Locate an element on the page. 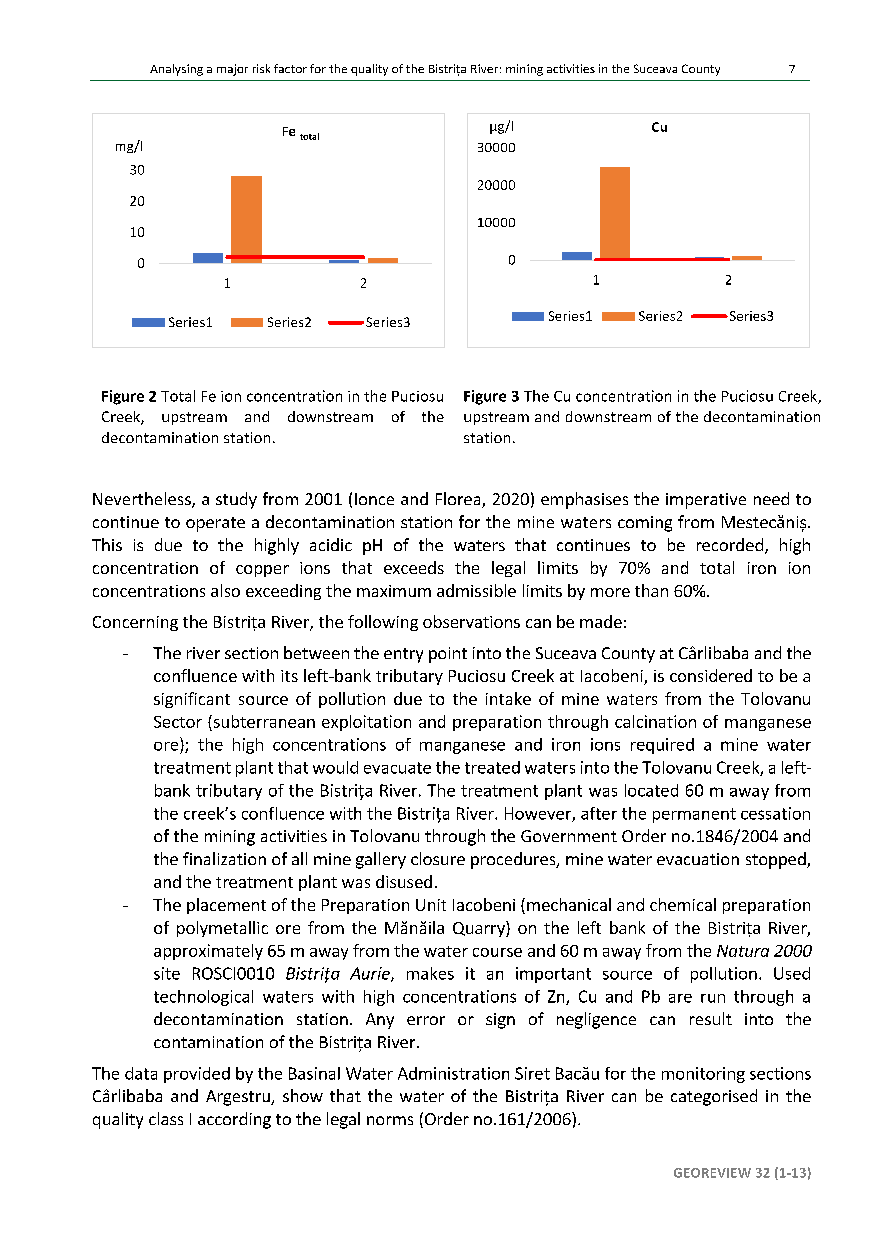 This document has width=879, height=1242. imperative is located at coordinates (706, 501).
